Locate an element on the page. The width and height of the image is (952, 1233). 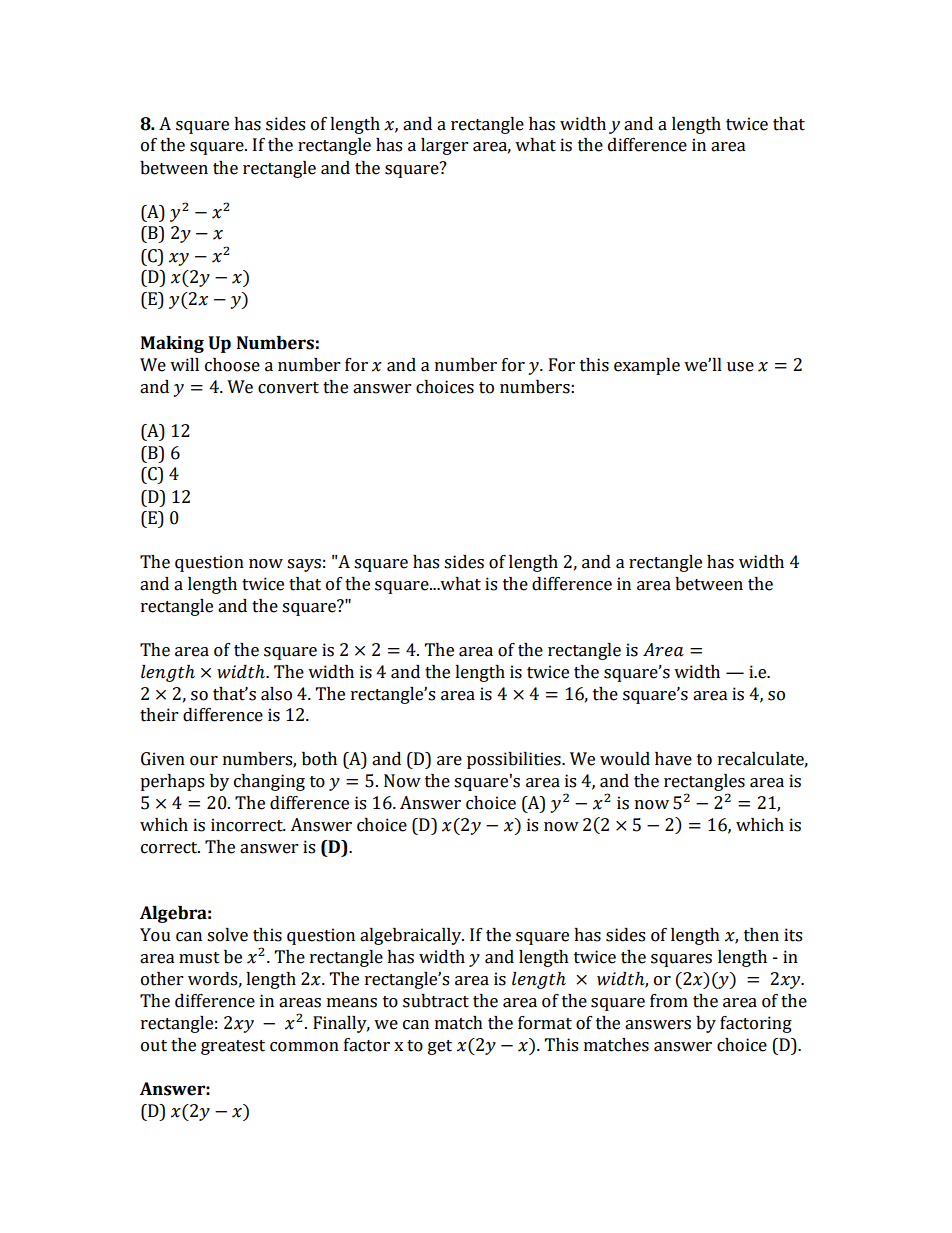
use is located at coordinates (740, 367).
